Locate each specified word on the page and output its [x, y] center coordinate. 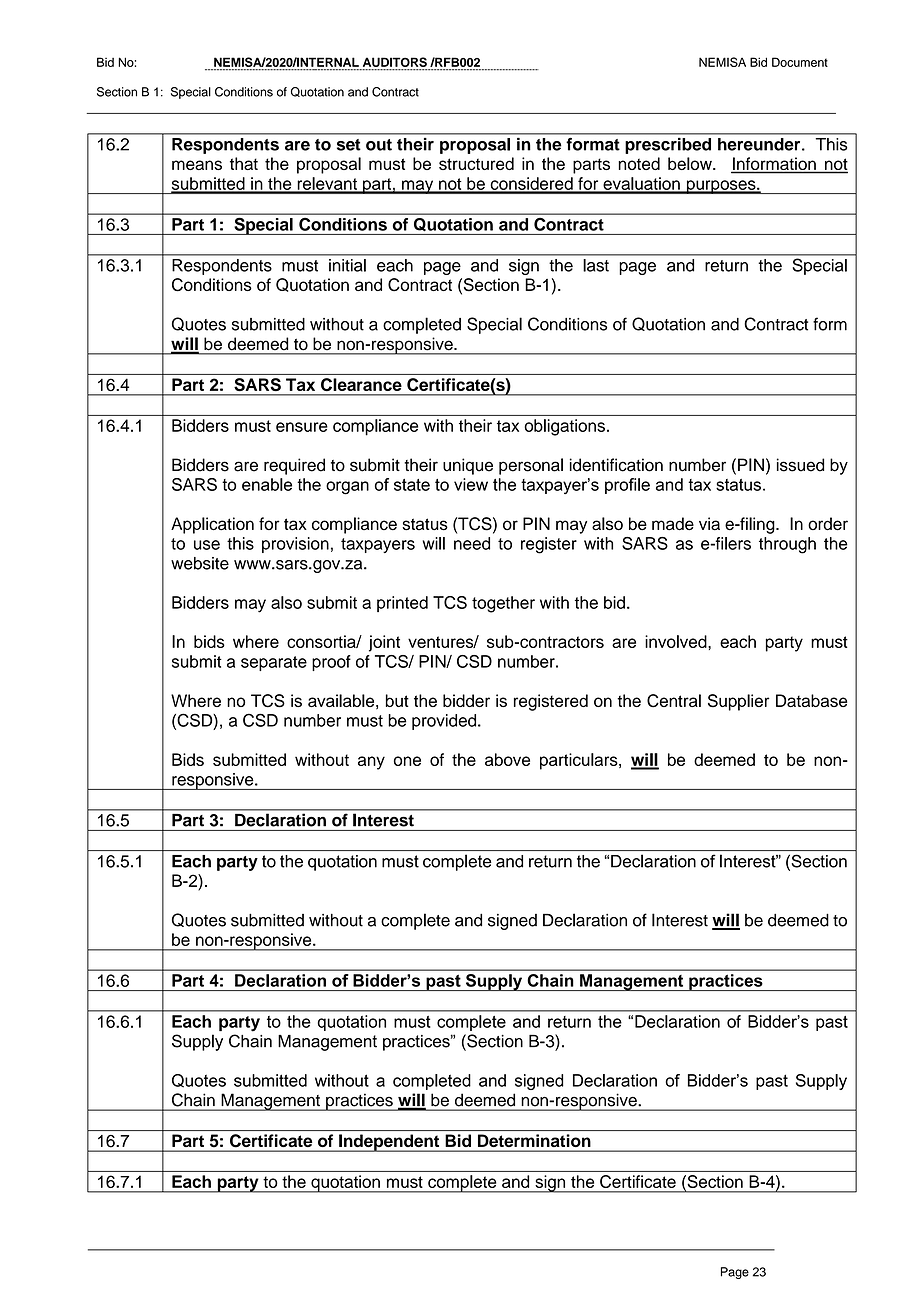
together [503, 604]
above [507, 759]
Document [800, 62]
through [787, 545]
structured [476, 163]
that [244, 163]
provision [295, 545]
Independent [389, 1143]
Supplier [738, 702]
